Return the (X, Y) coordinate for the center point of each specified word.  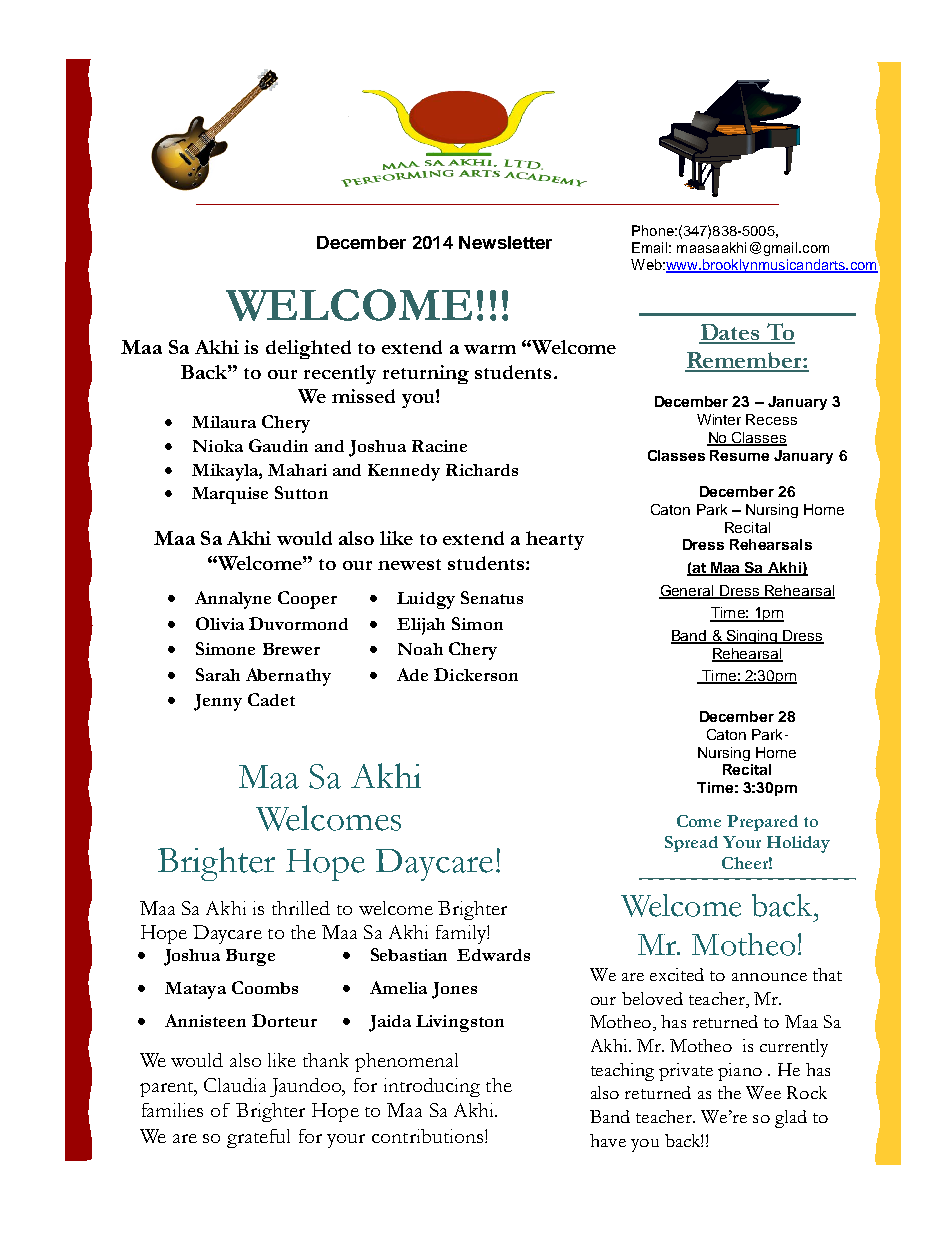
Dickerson (476, 674)
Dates (730, 333)
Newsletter (505, 242)
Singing (752, 637)
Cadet (271, 699)
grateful (258, 1138)
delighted (308, 349)
